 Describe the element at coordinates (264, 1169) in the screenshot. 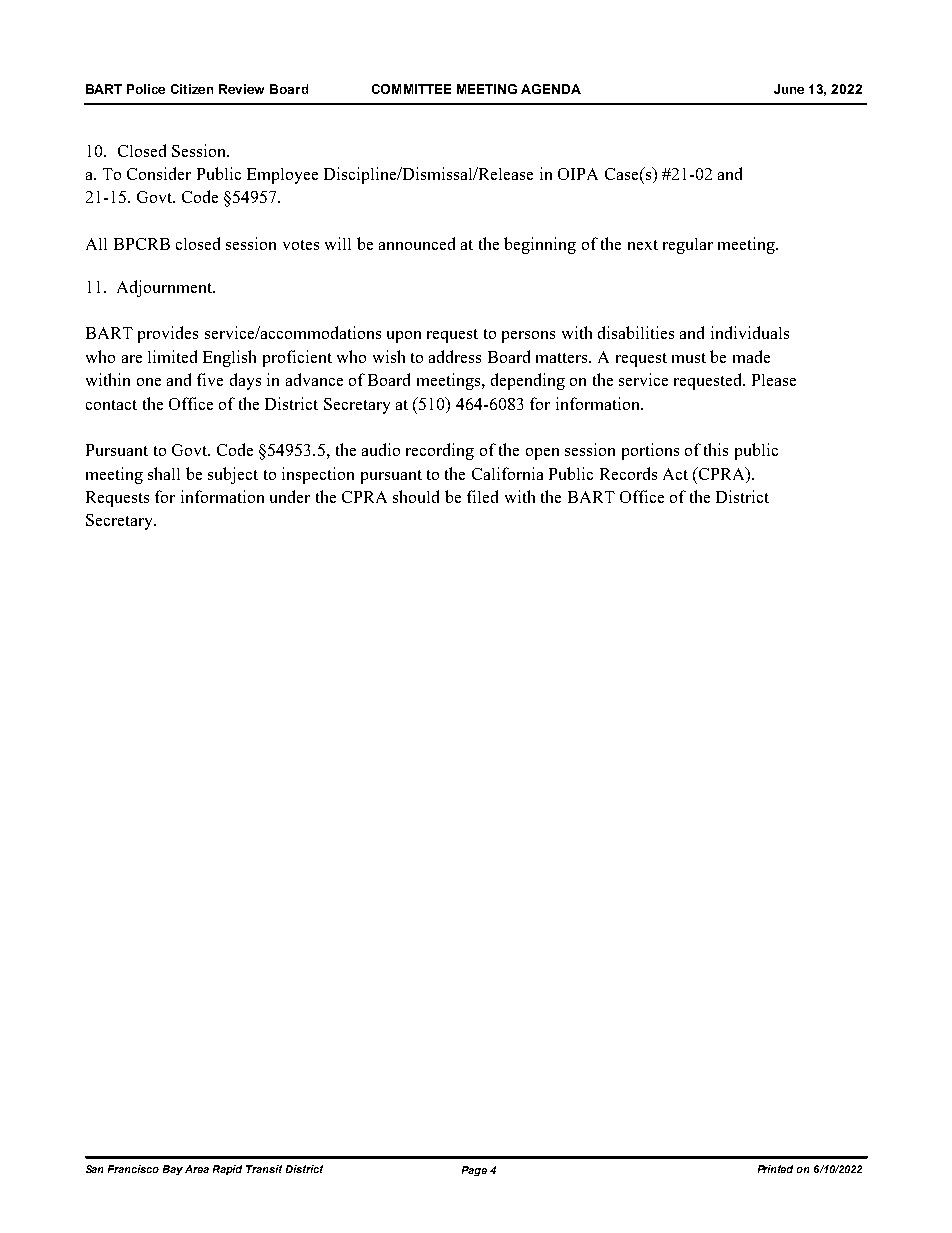

I see `Transit` at that location.
